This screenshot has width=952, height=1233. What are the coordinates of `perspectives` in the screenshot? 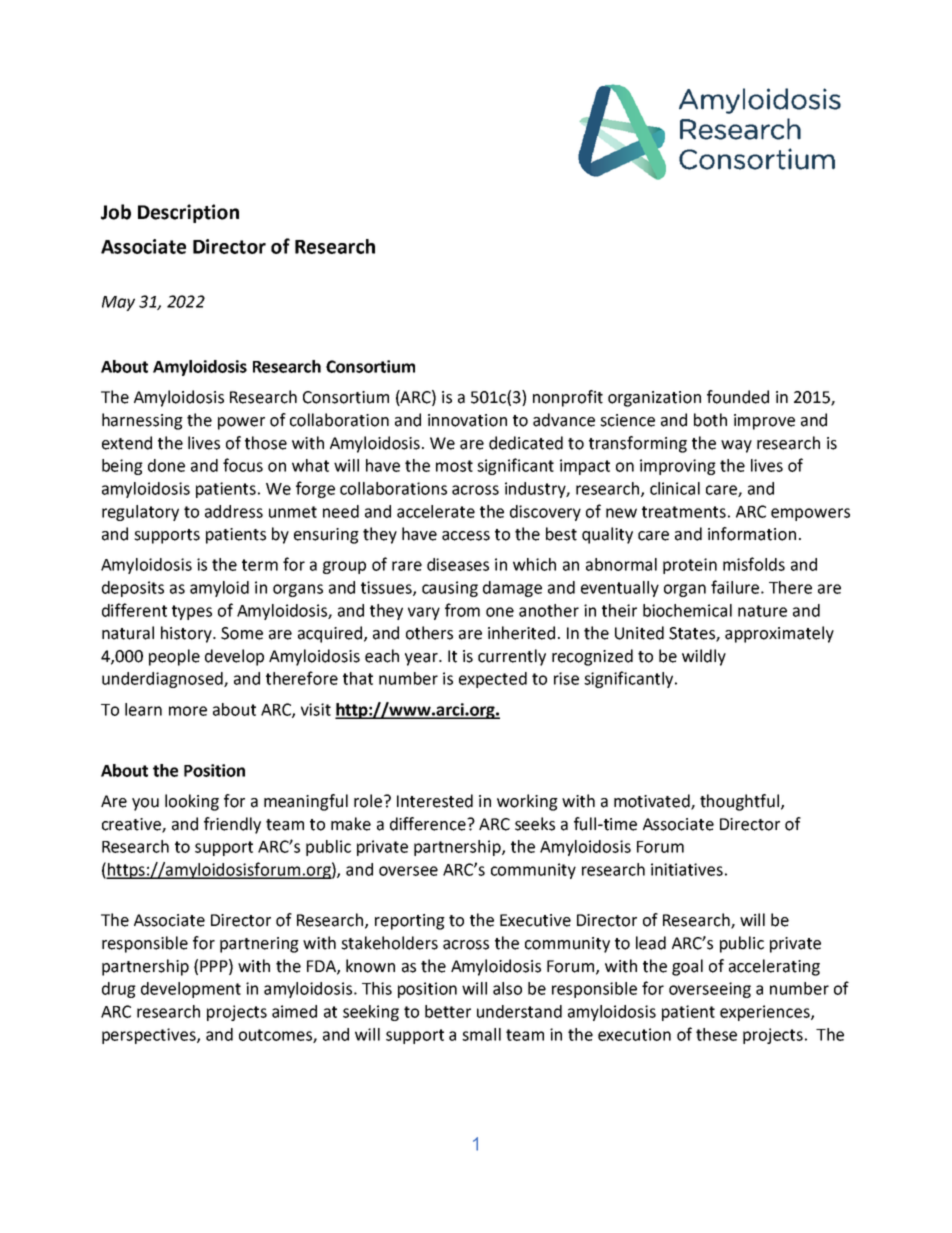 It's located at (150, 1036).
